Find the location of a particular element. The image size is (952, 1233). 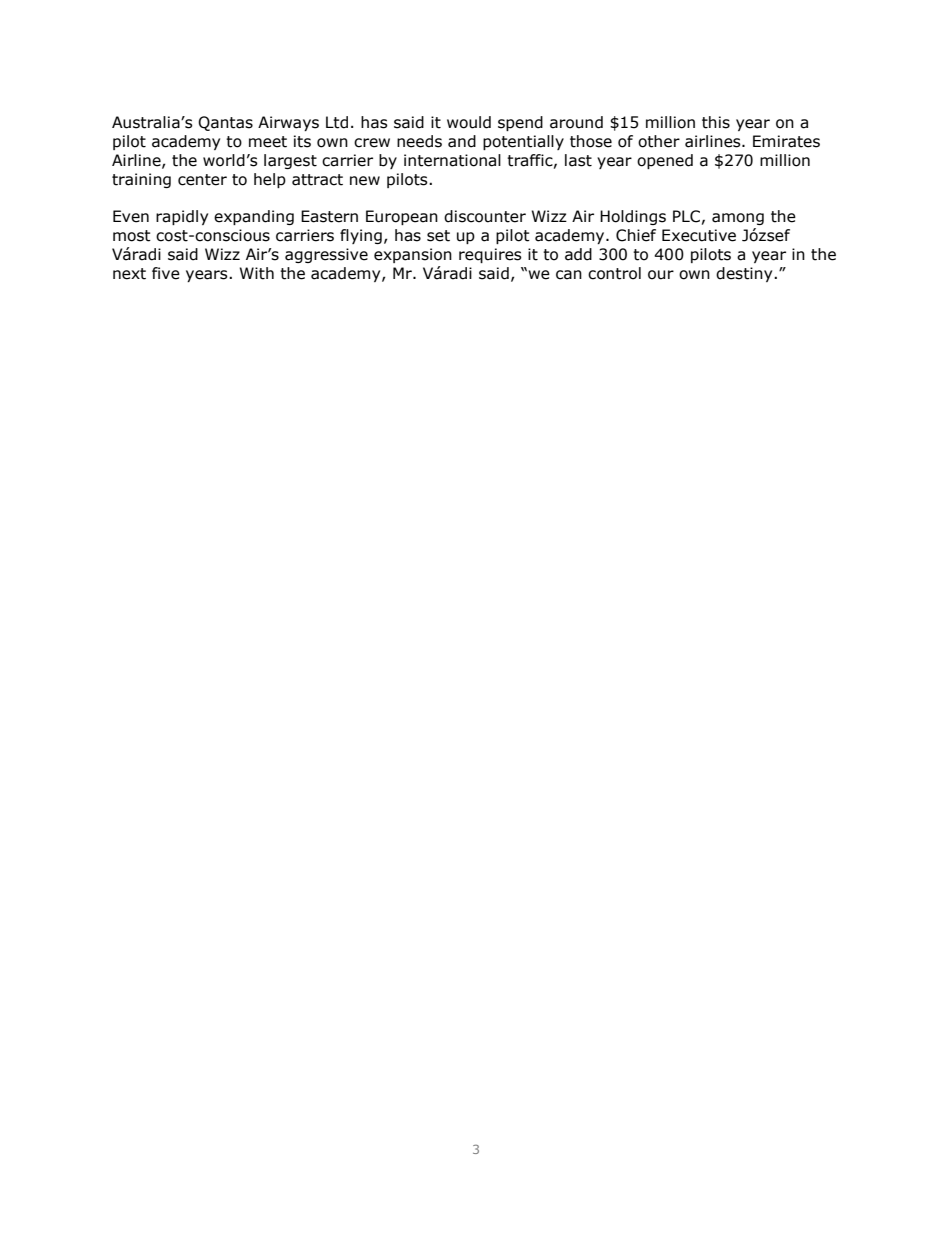

five is located at coordinates (166, 273).
